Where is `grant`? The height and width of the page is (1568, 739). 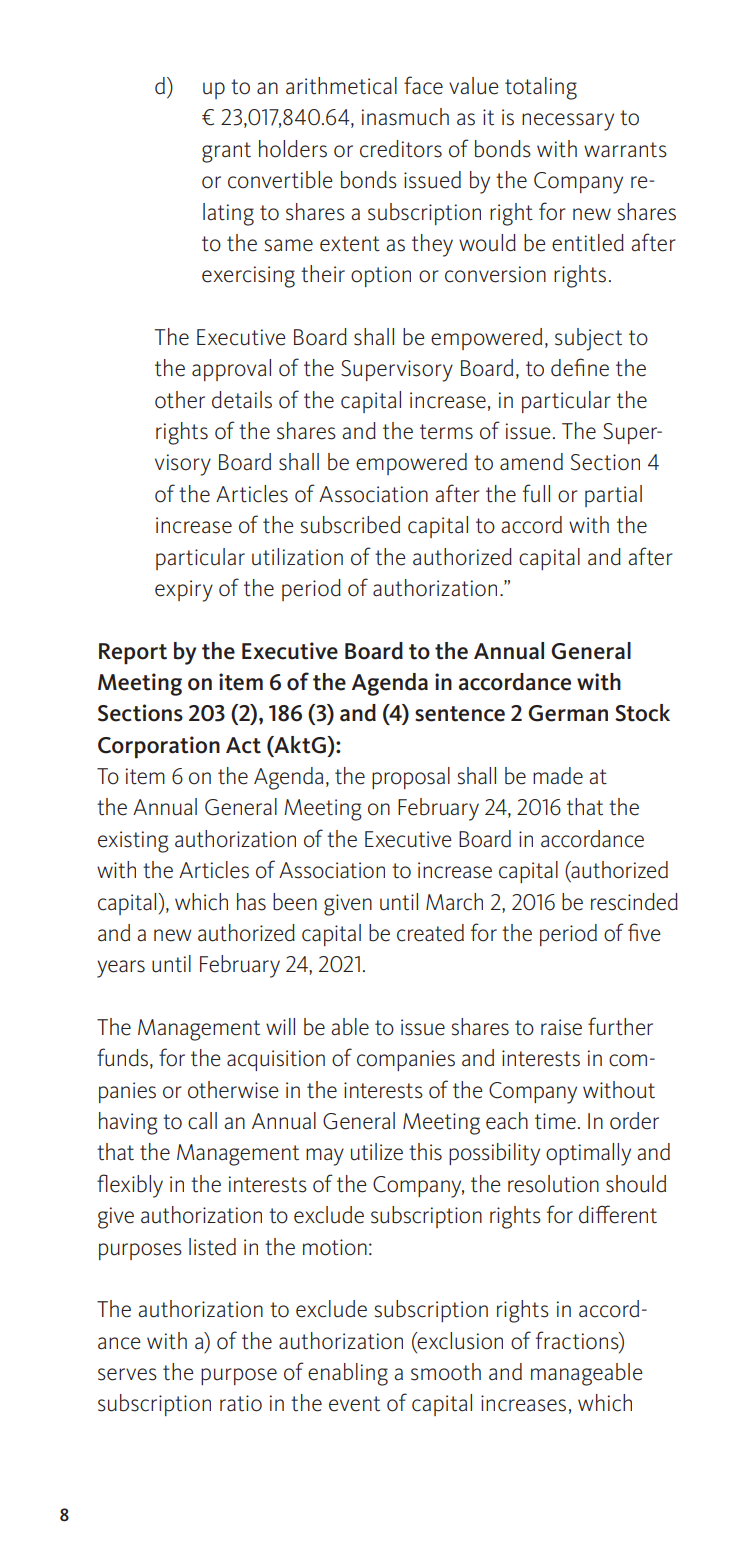
grant is located at coordinates (226, 152).
